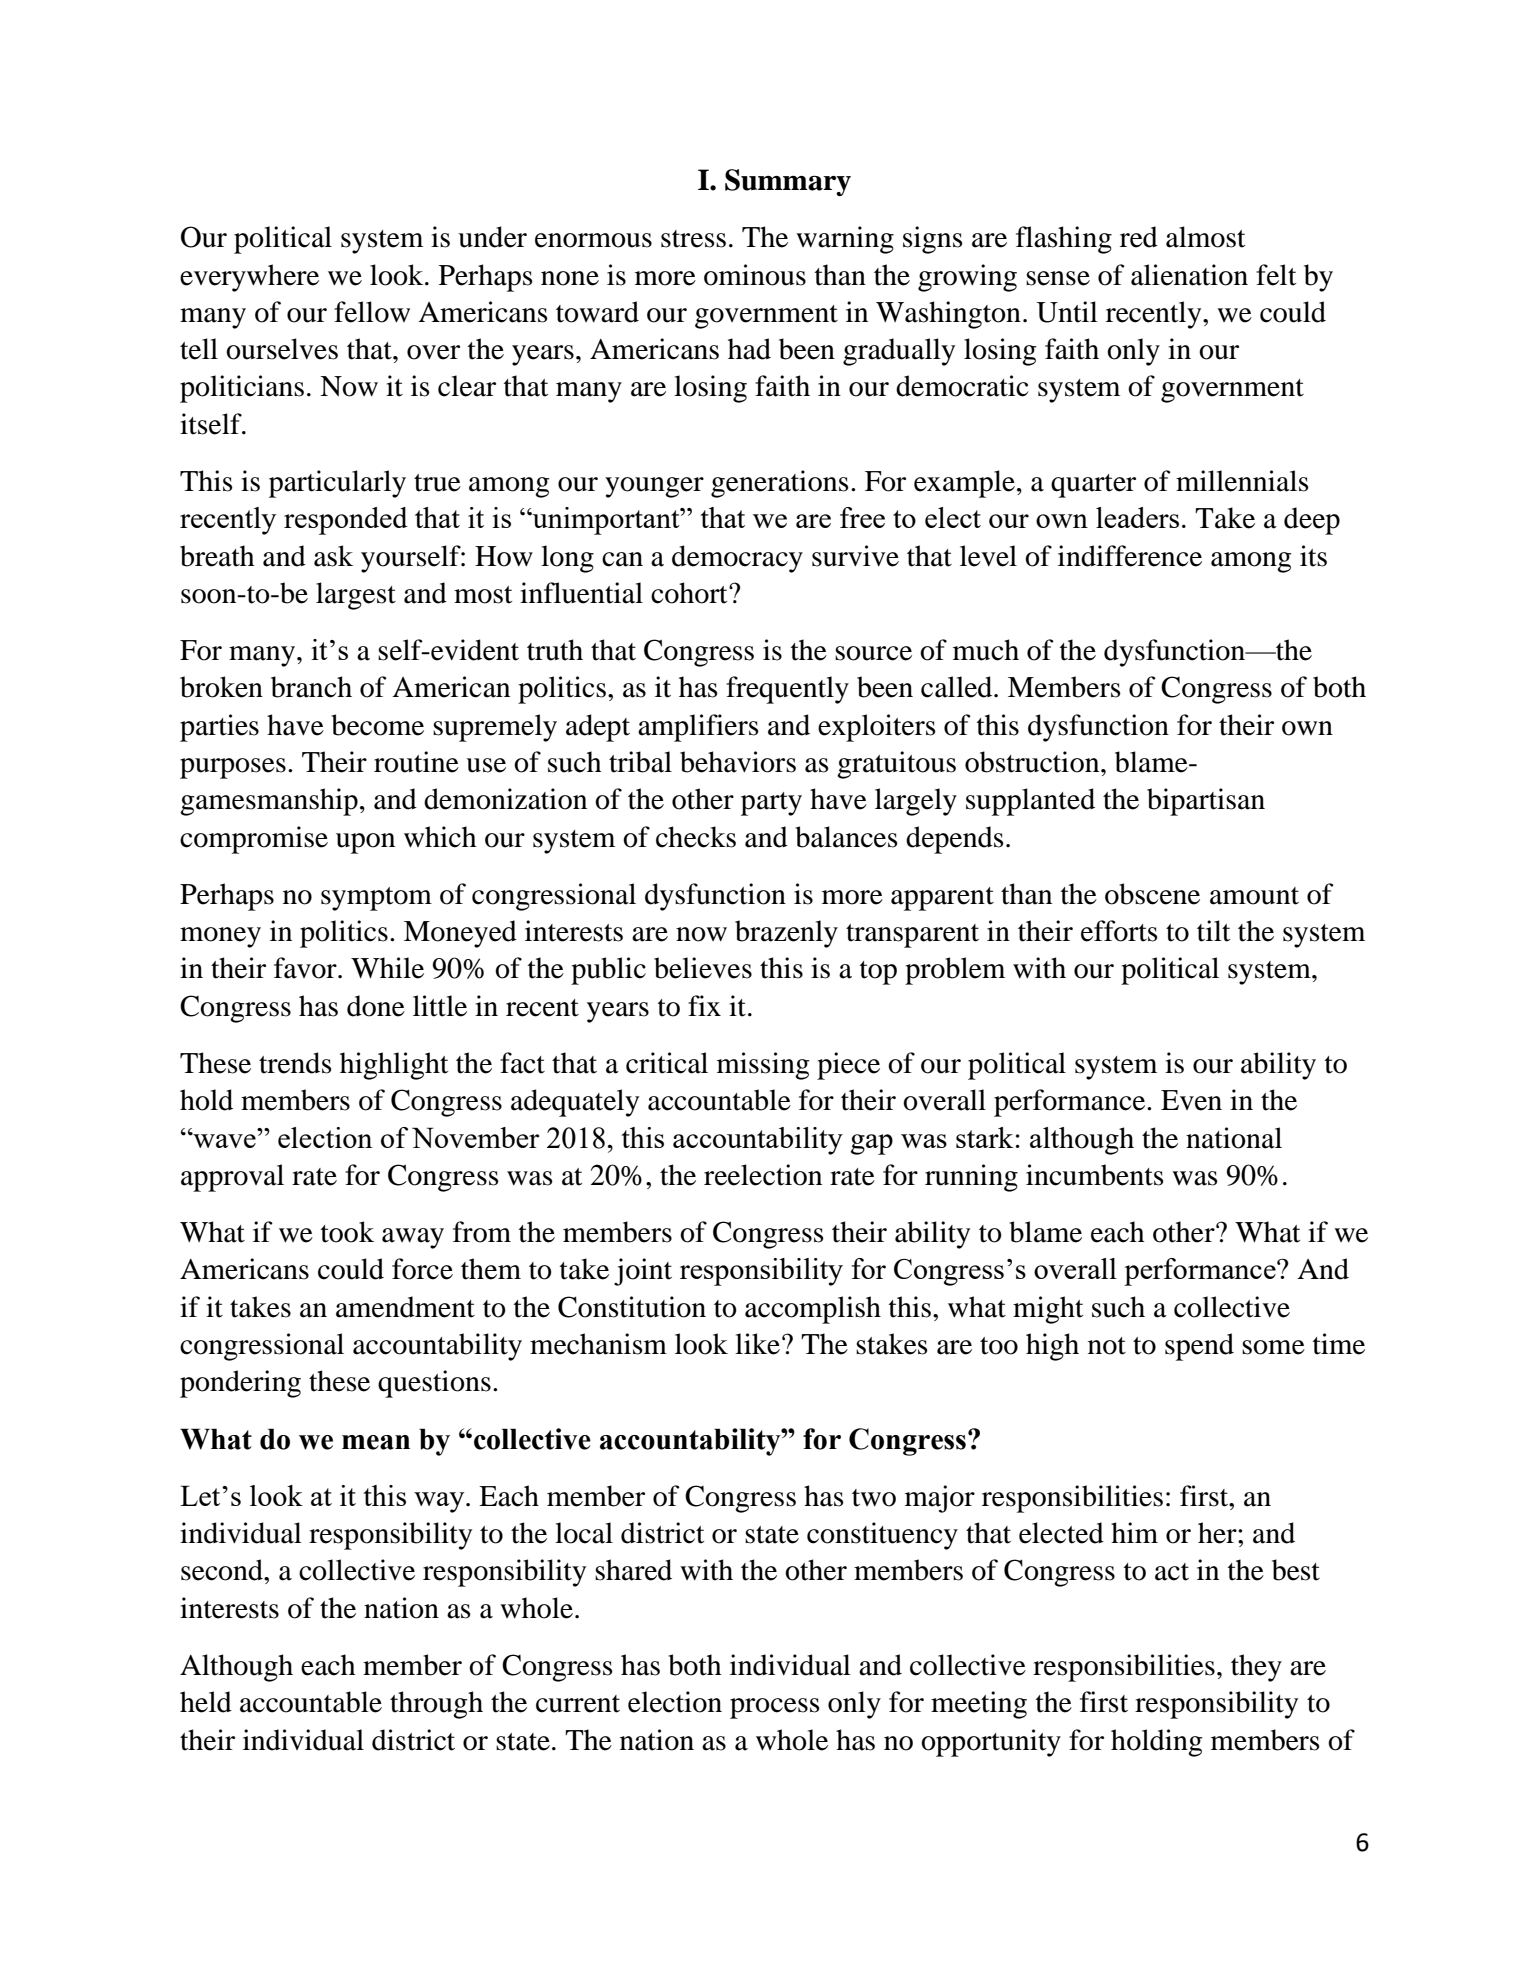 This screenshot has height=1982, width=1531. What do you see at coordinates (377, 725) in the screenshot?
I see `become` at bounding box center [377, 725].
